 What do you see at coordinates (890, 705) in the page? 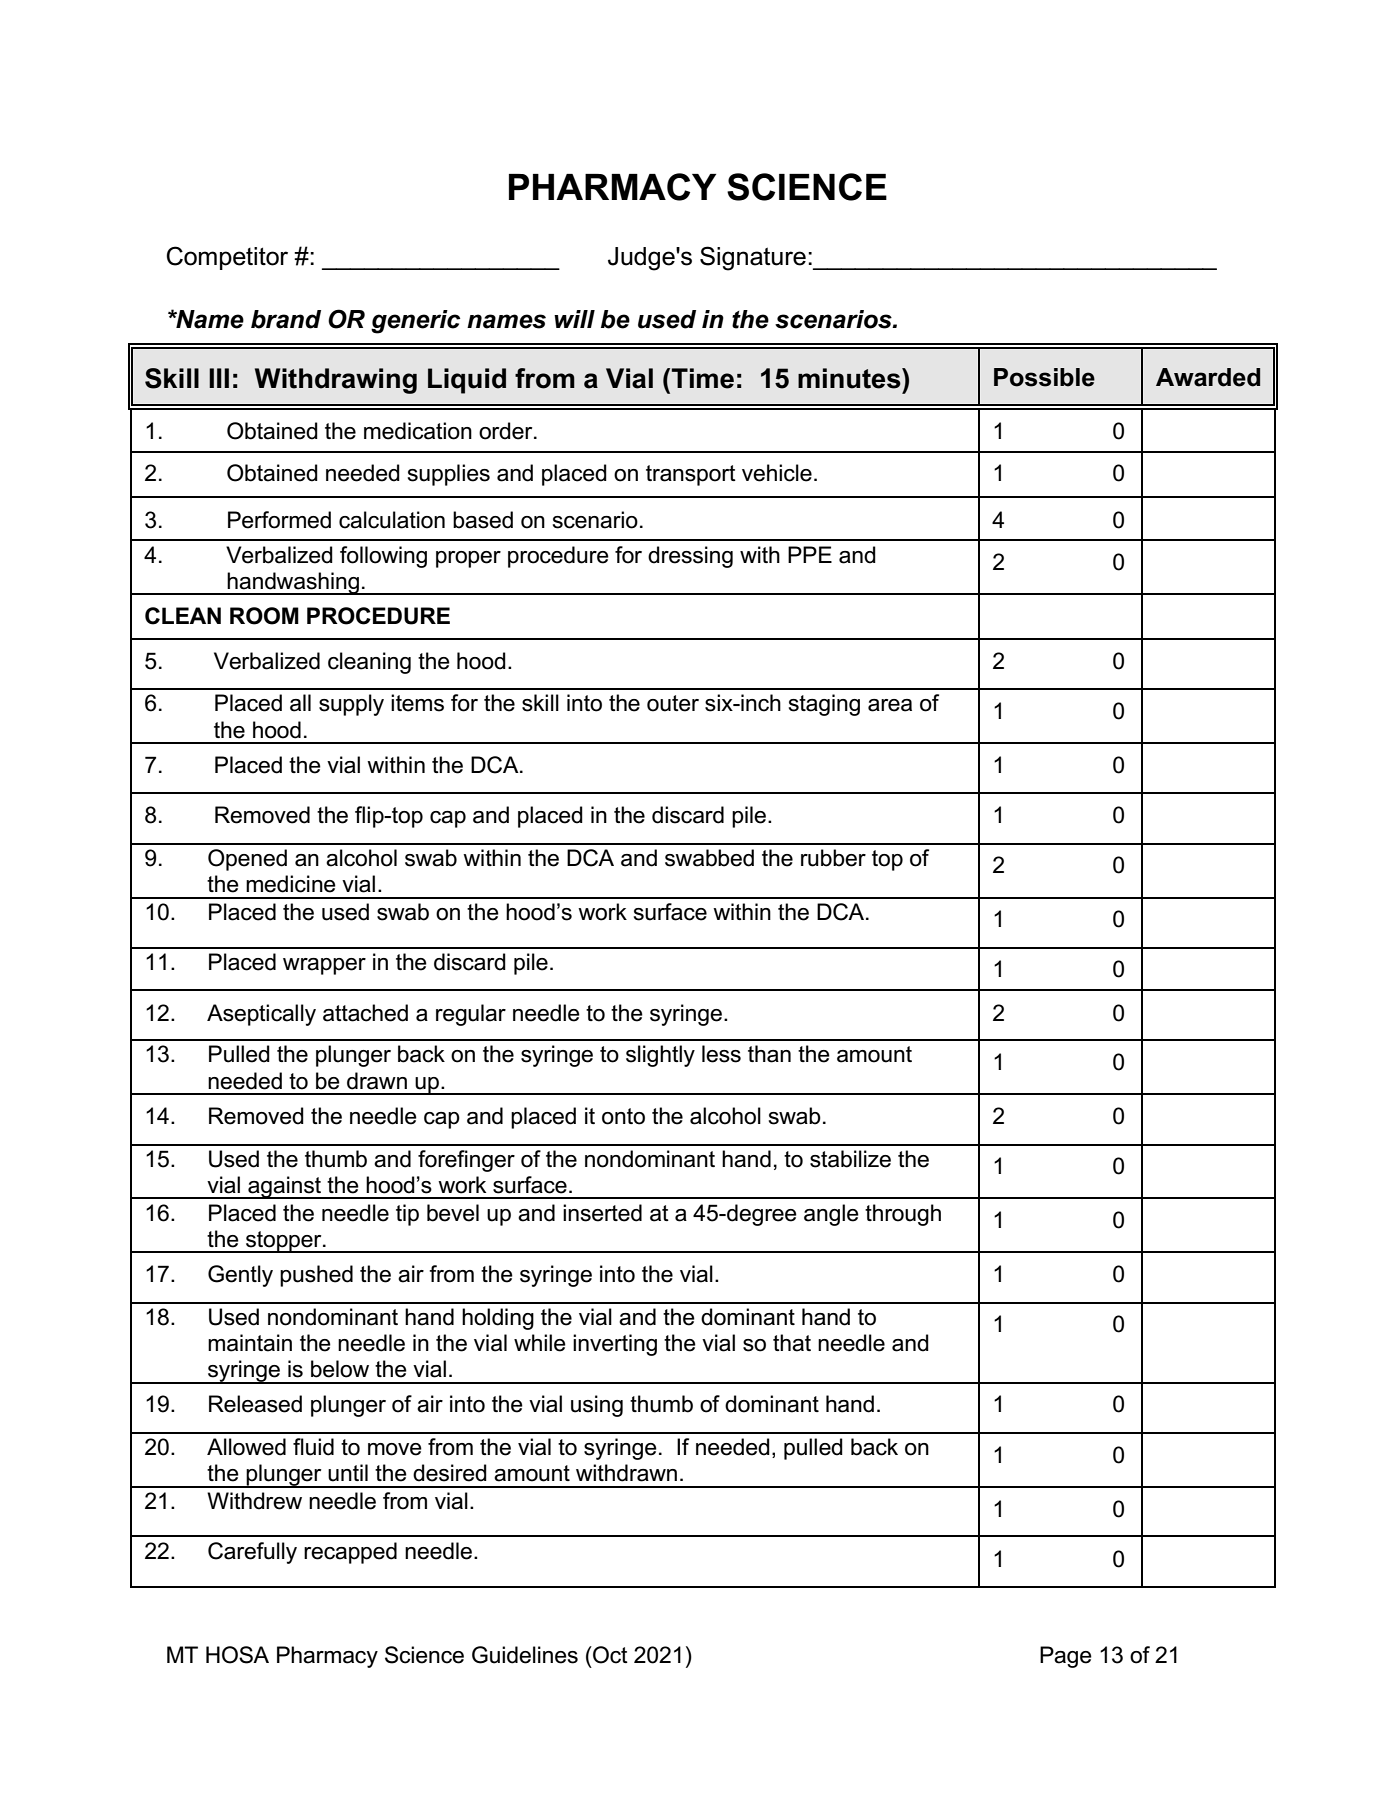
I see `area` at bounding box center [890, 705].
